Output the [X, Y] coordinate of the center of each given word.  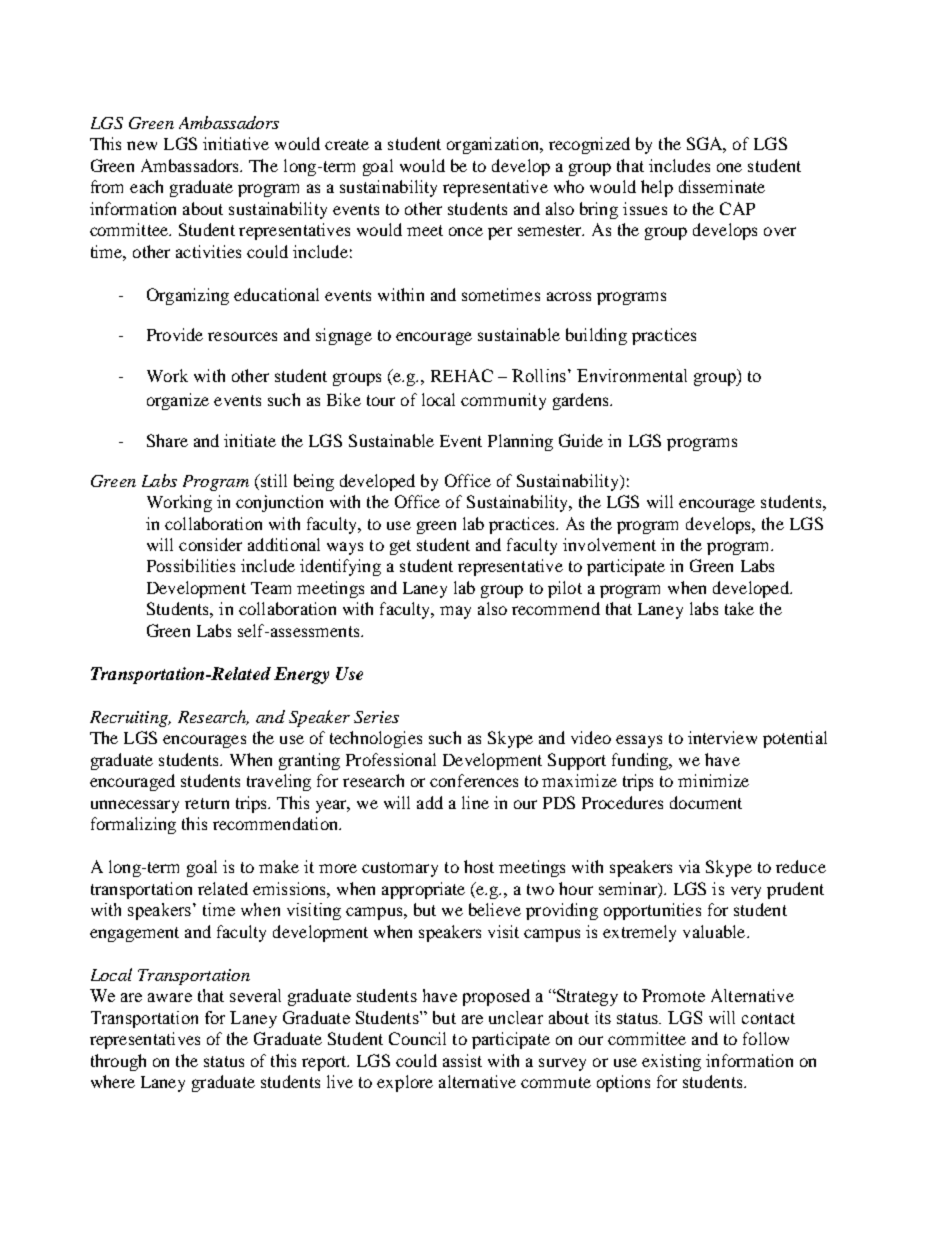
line [475, 802]
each [146, 186]
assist [462, 1060]
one [729, 167]
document [706, 802]
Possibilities [191, 565]
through [118, 1062]
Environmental [632, 375]
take [739, 608]
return [207, 803]
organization [494, 145]
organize [178, 401]
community [503, 401]
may [455, 612]
